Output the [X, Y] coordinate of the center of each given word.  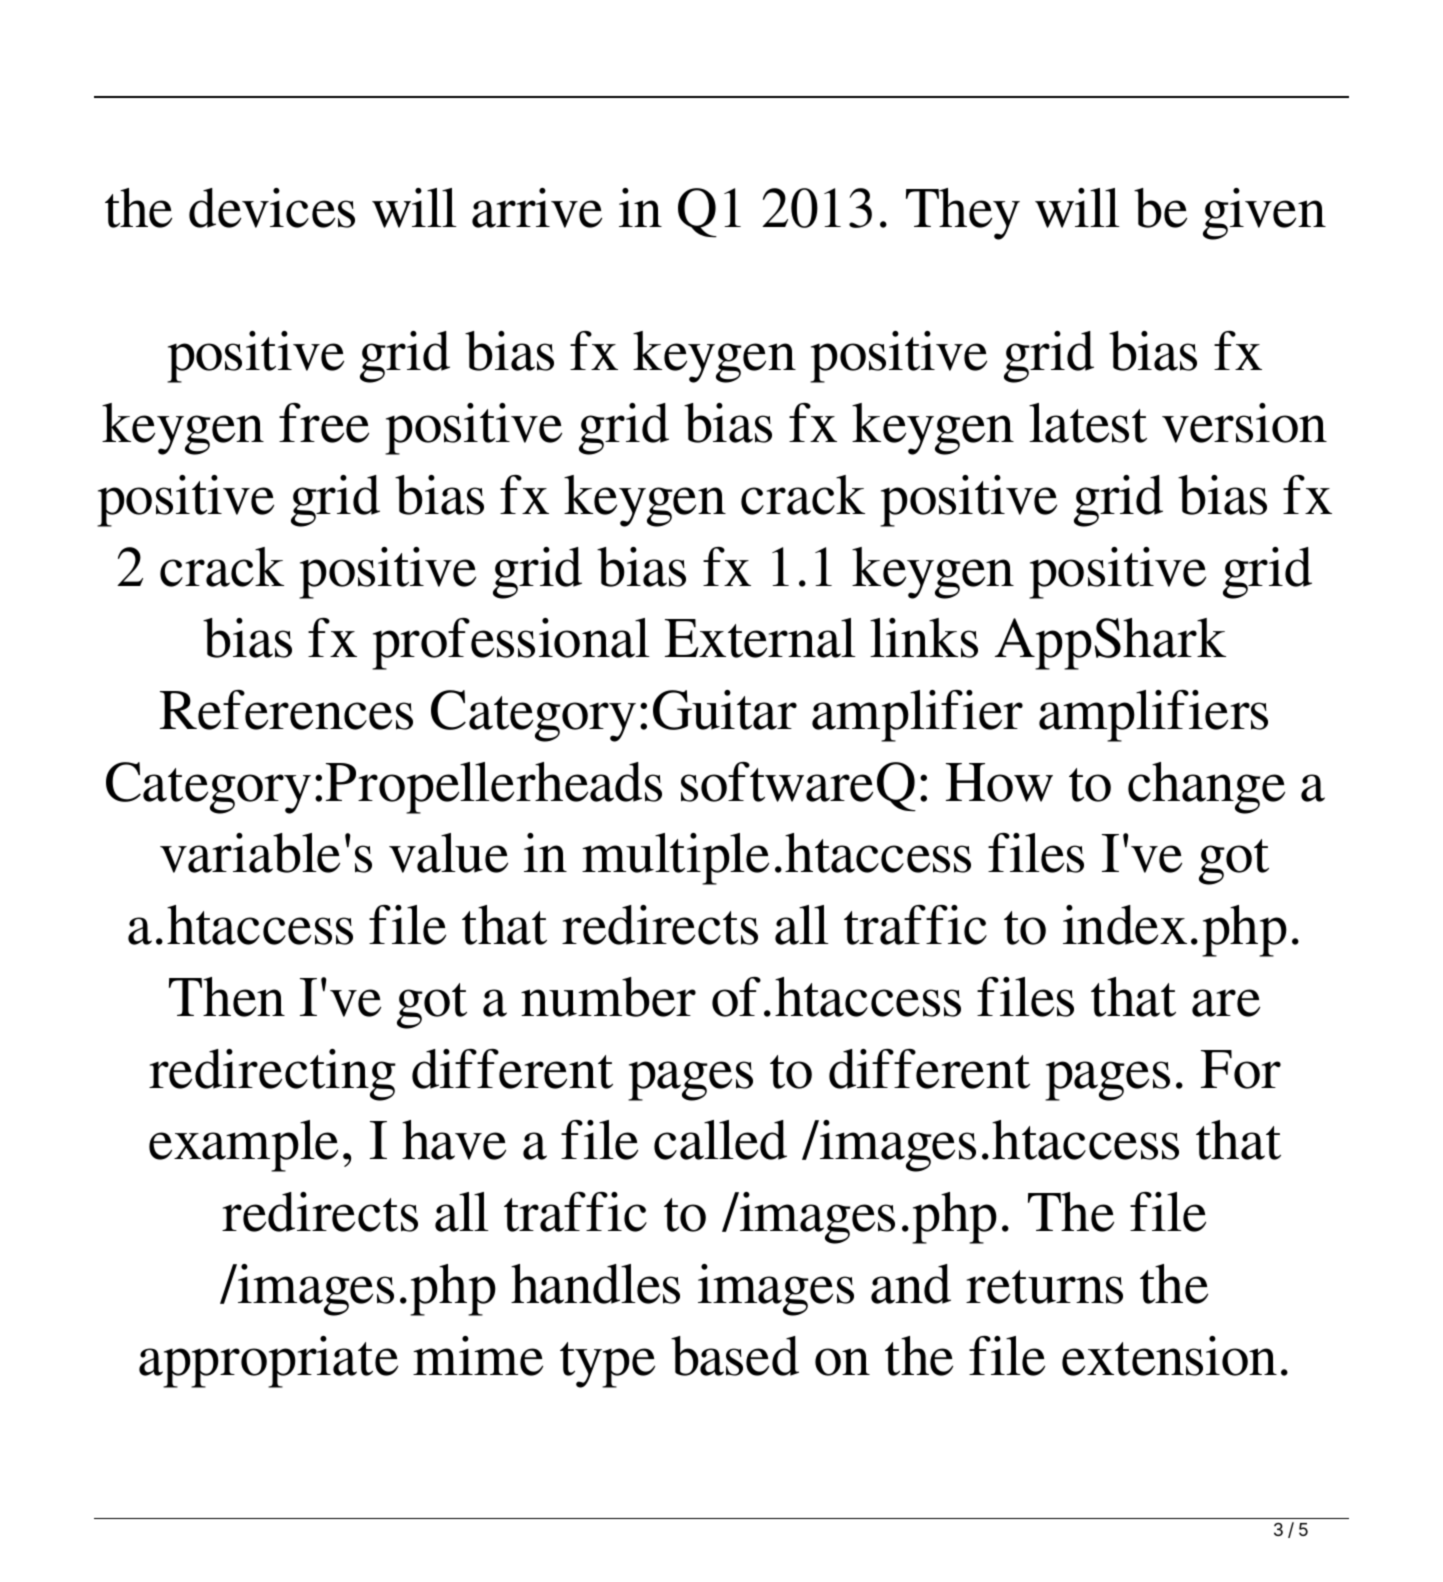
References [286, 710]
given [1264, 214]
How [999, 782]
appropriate [268, 1362]
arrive [537, 208]
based [735, 1356]
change [1206, 788]
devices [272, 208]
